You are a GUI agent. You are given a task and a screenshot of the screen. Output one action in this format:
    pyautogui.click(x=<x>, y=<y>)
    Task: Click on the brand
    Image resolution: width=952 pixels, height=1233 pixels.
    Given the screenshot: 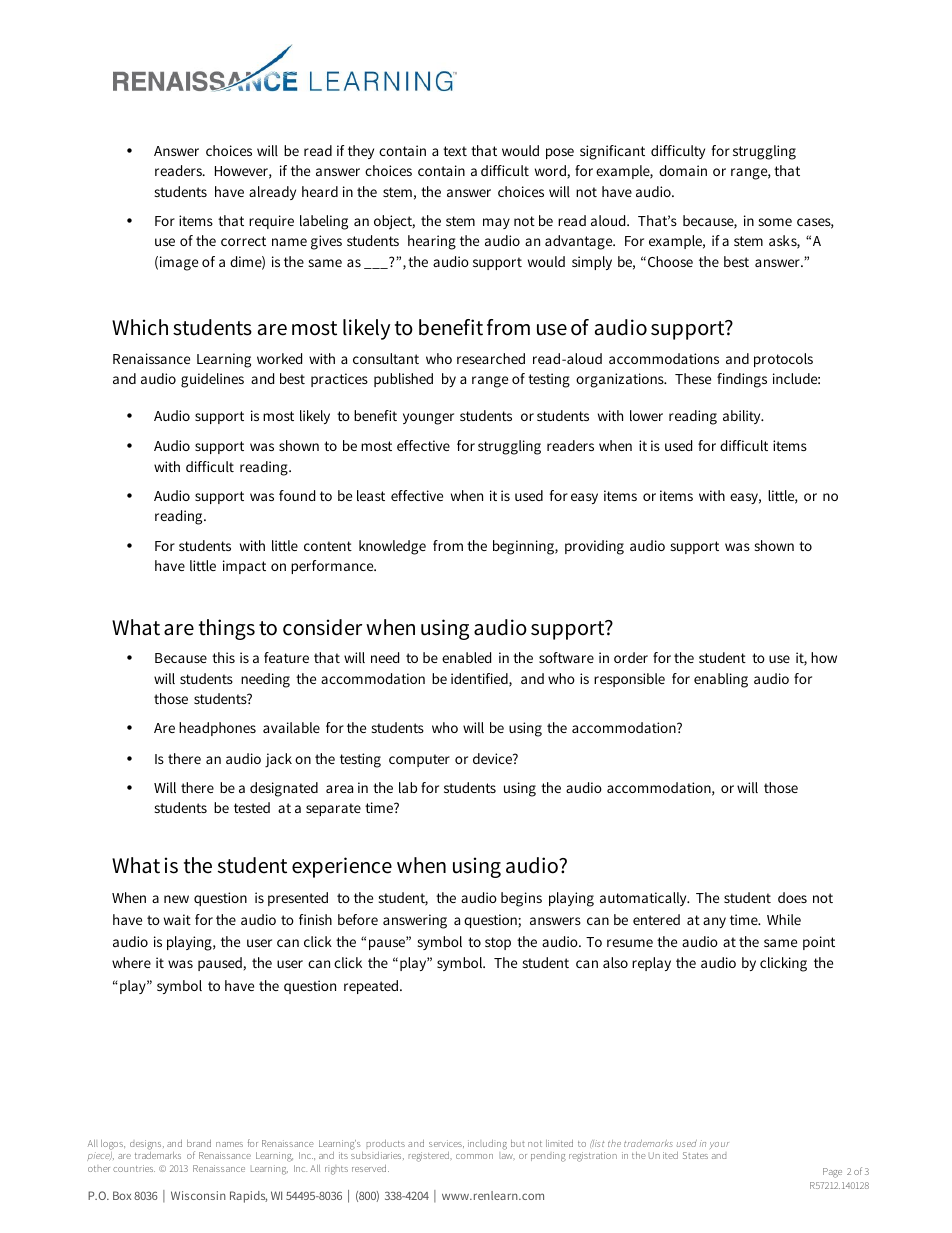 What is the action you would take?
    pyautogui.click(x=199, y=1143)
